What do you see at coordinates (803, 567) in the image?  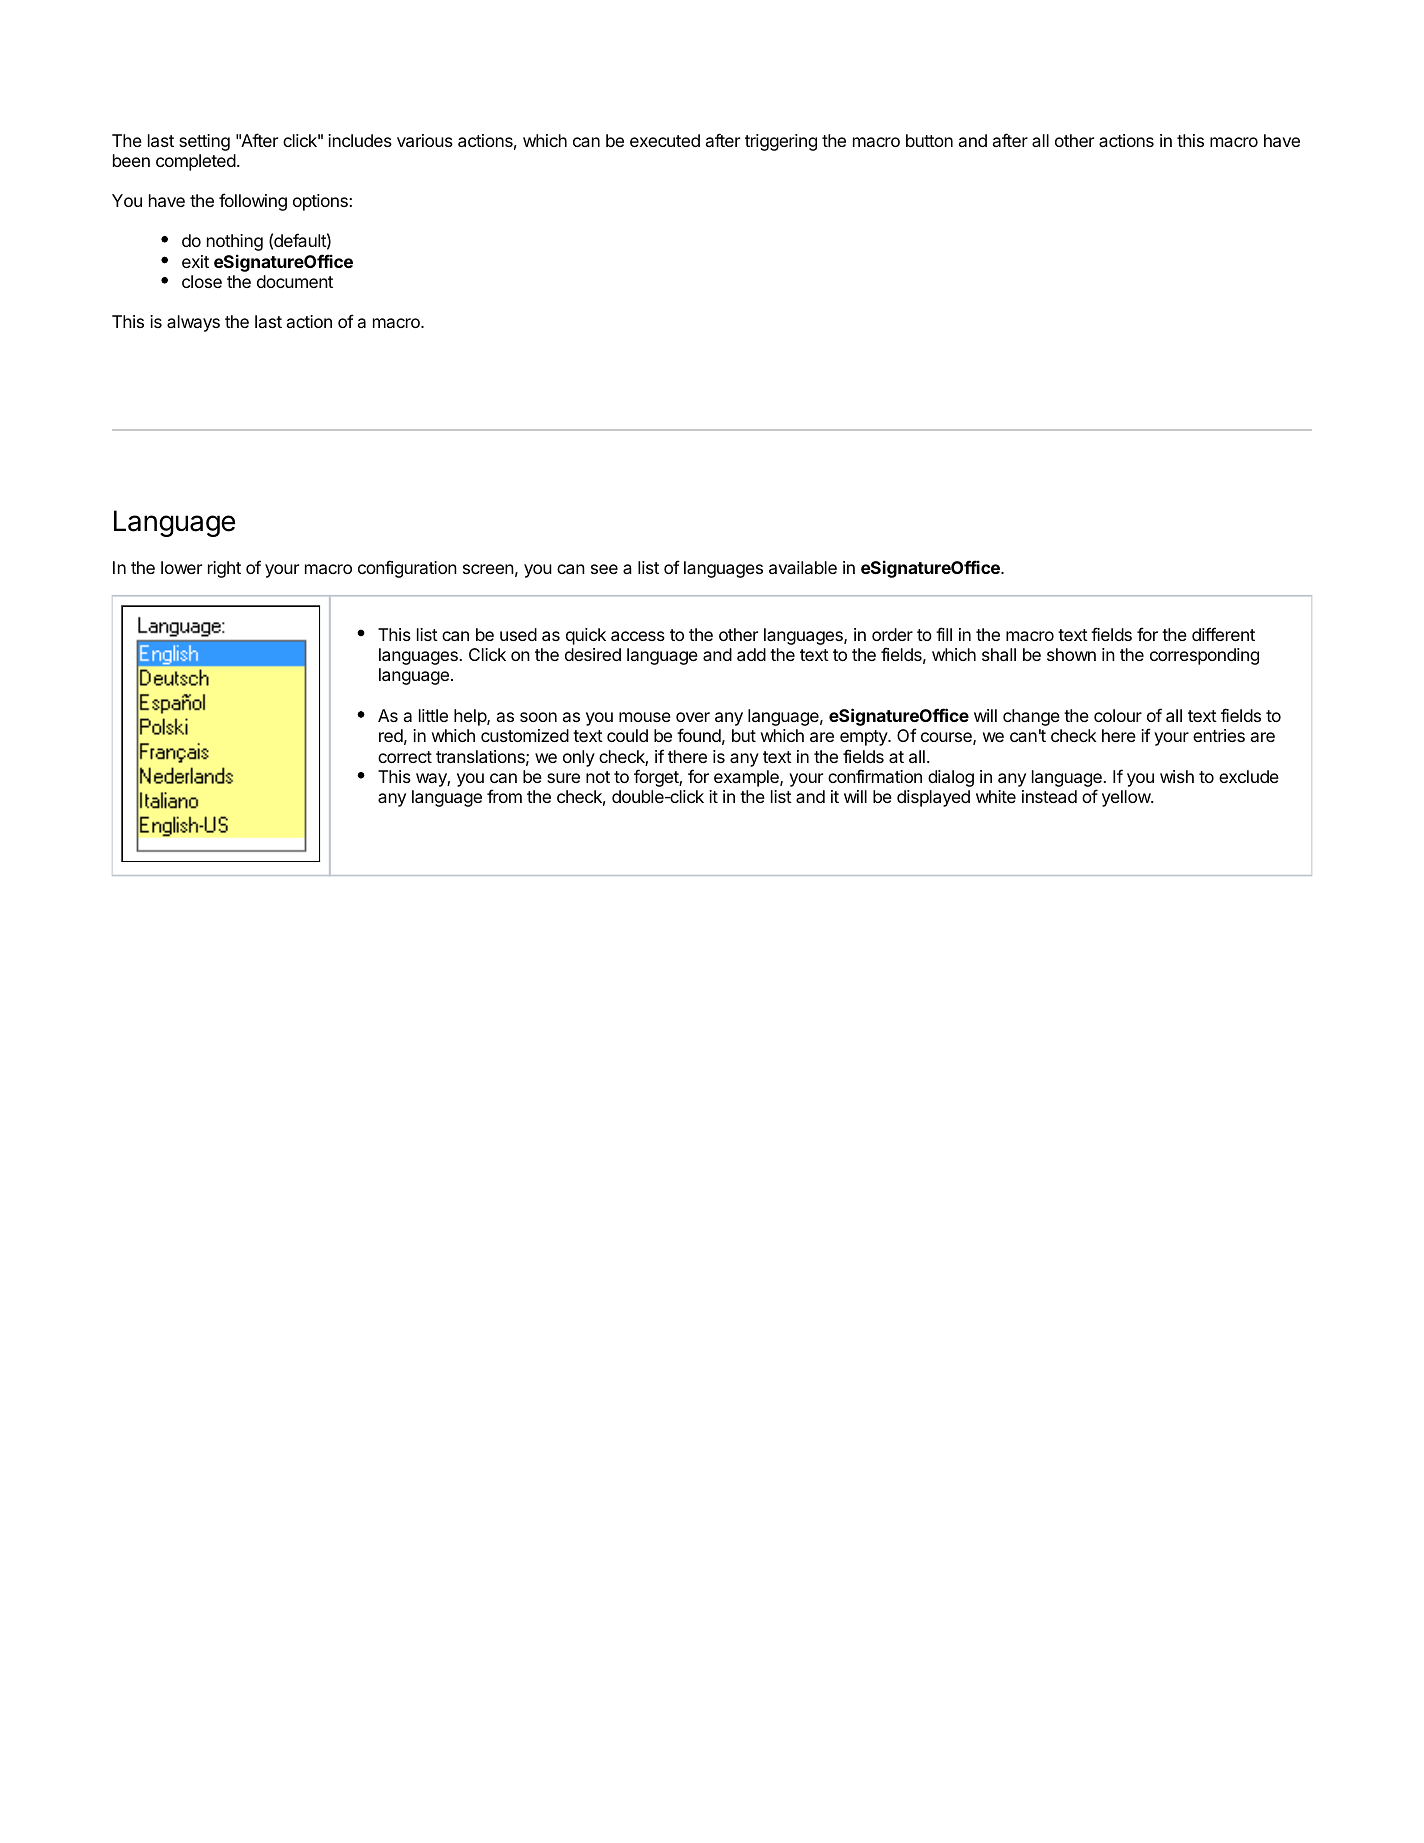 I see `available` at bounding box center [803, 567].
